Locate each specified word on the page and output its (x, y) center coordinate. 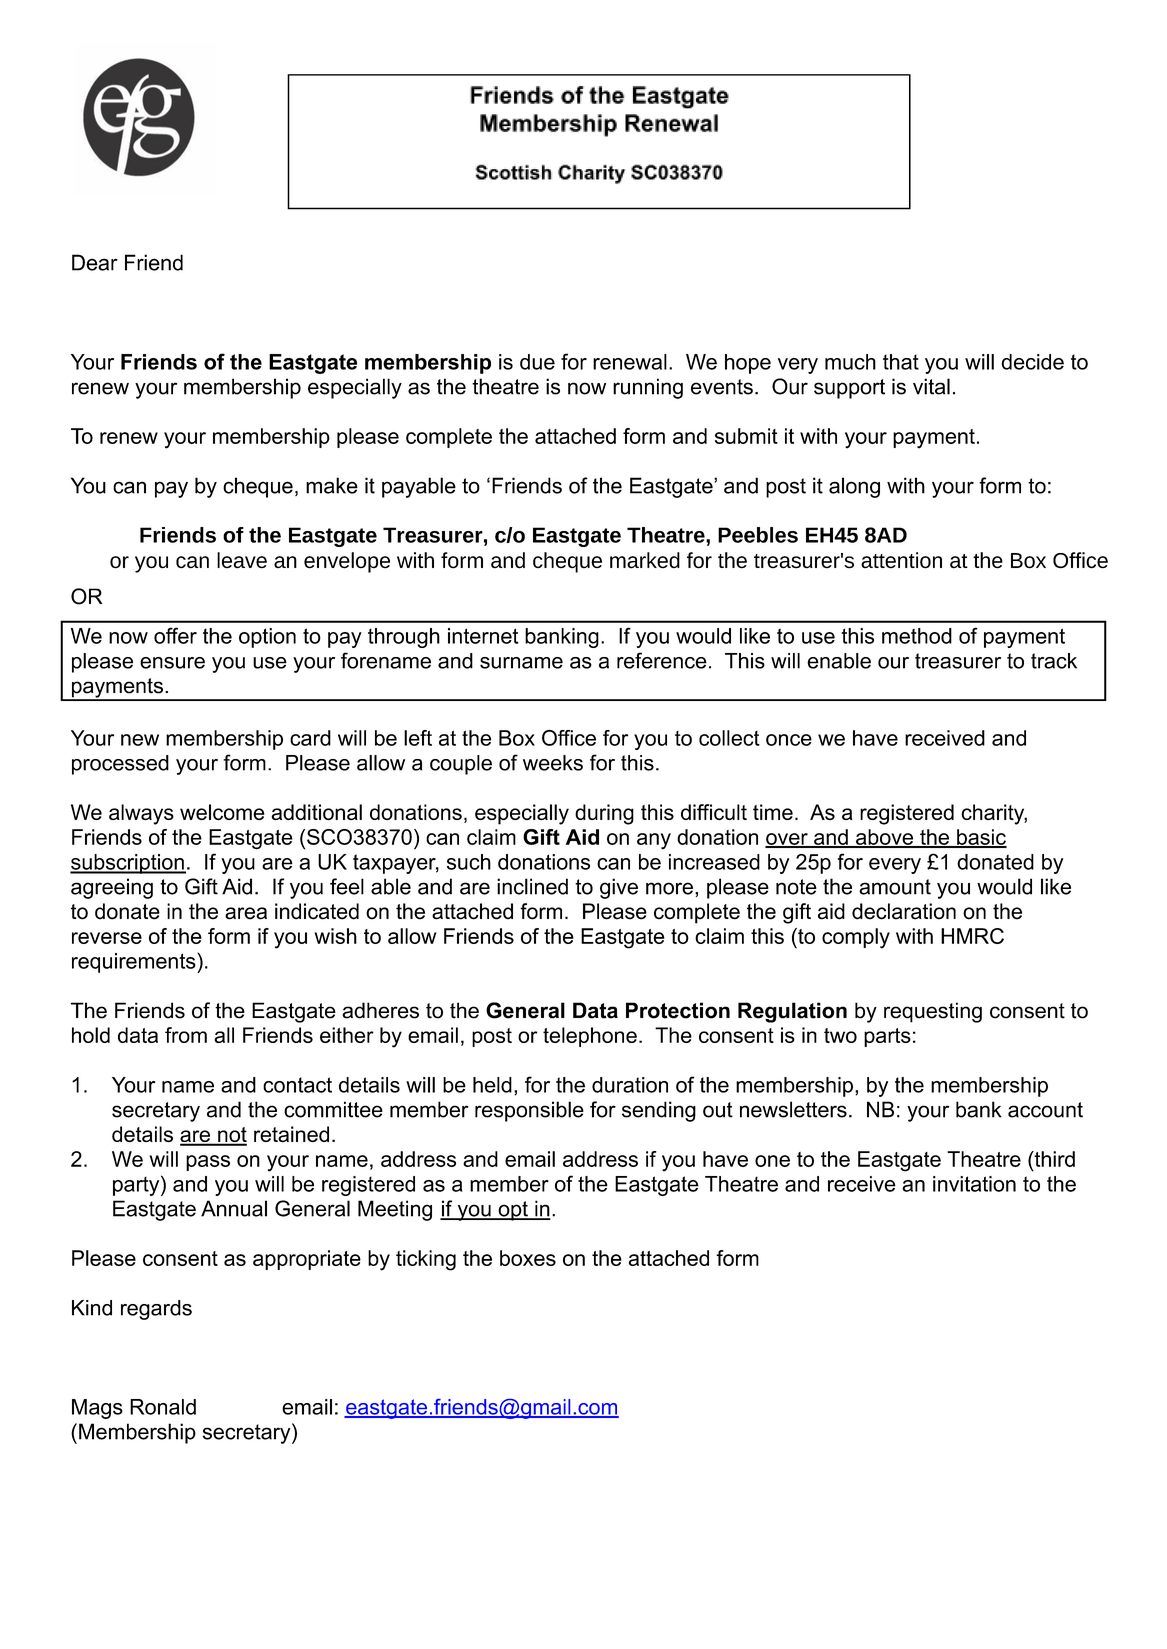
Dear (95, 262)
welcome (222, 812)
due (537, 362)
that (901, 362)
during (604, 814)
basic (981, 838)
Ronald (163, 1407)
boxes (528, 1258)
